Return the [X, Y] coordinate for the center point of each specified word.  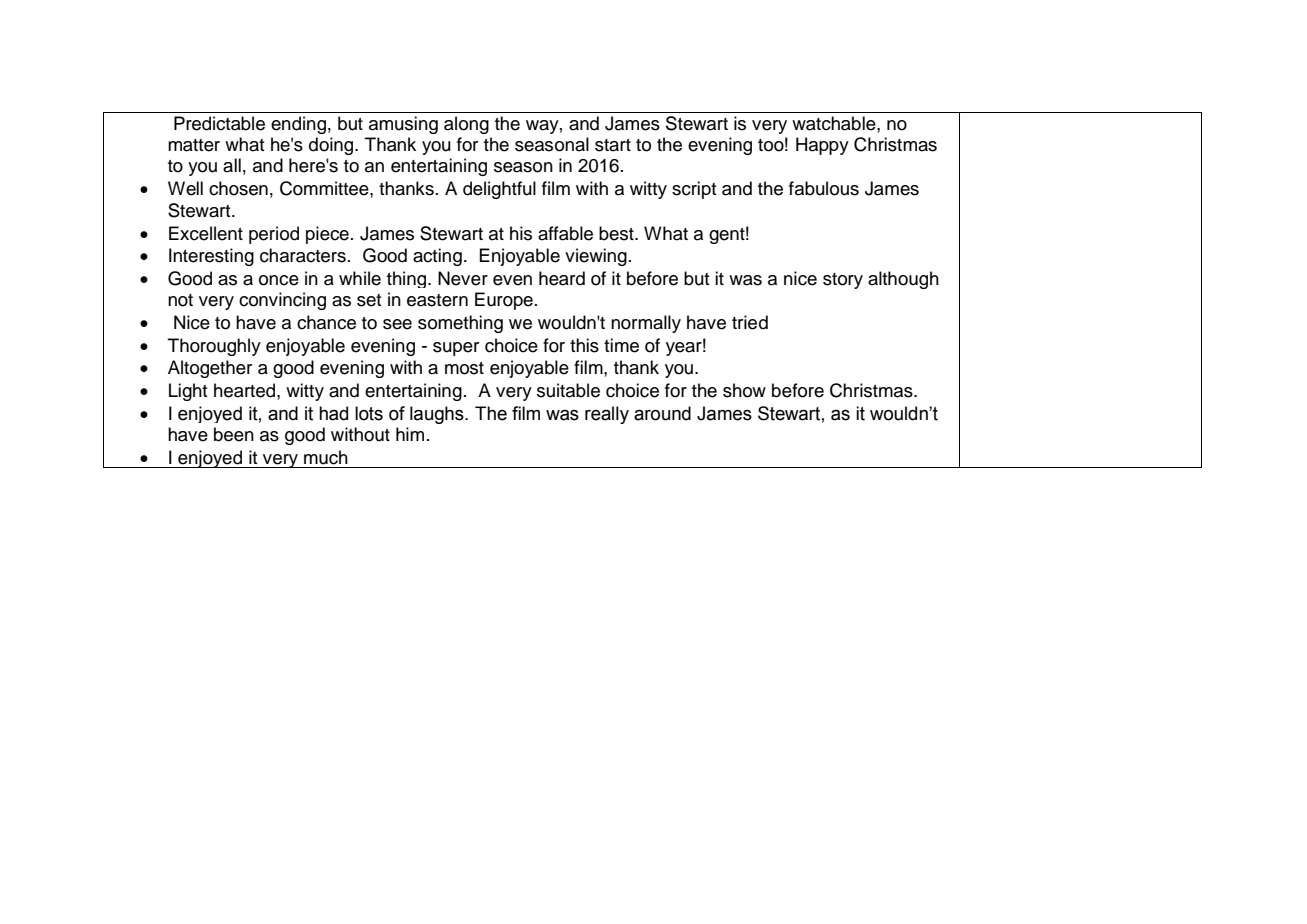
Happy [822, 146]
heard [562, 278]
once [279, 280]
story [843, 281]
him [410, 434]
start [613, 145]
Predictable [219, 123]
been [234, 434]
